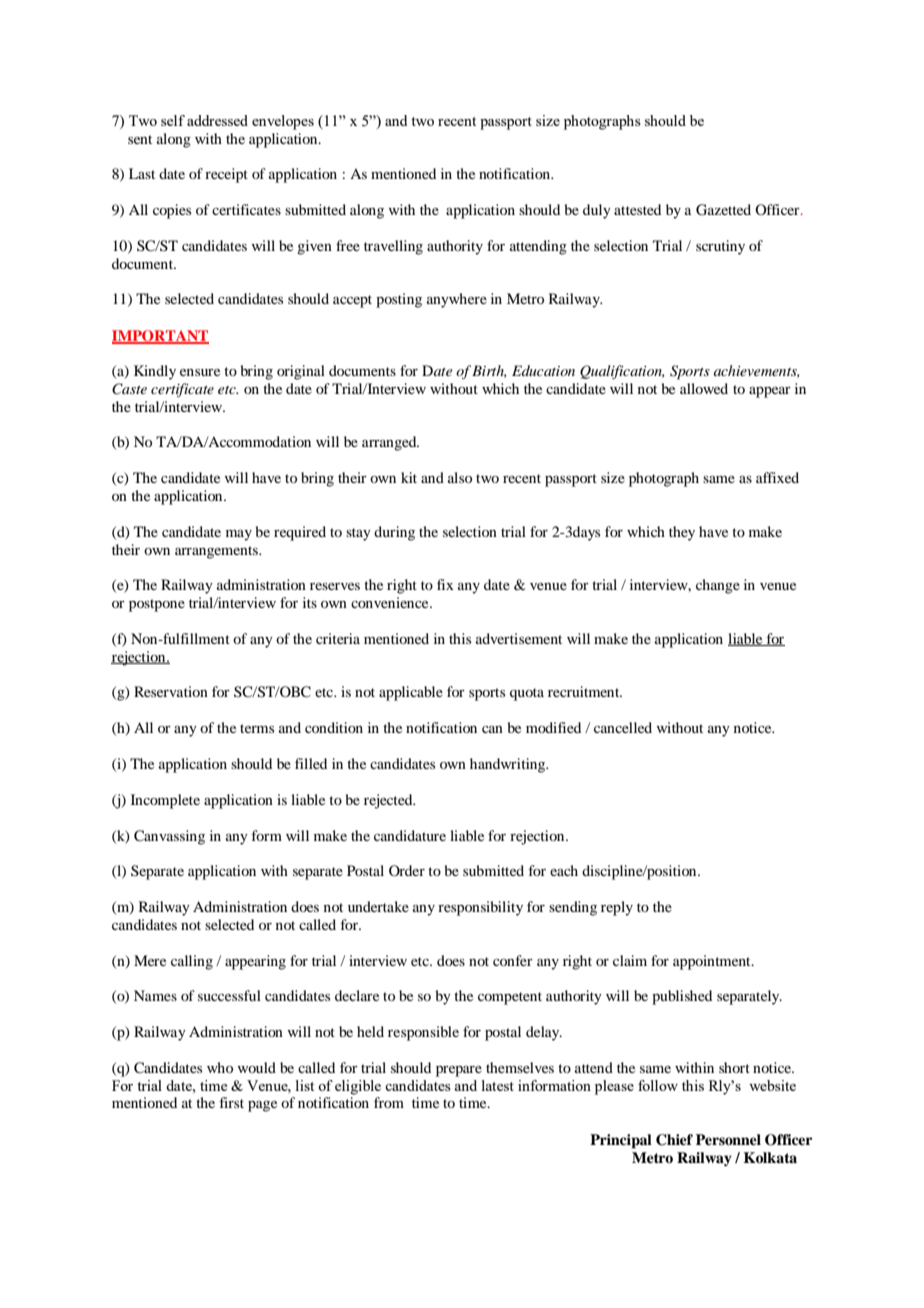  What do you see at coordinates (200, 372) in the screenshot?
I see `ensure` at bounding box center [200, 372].
